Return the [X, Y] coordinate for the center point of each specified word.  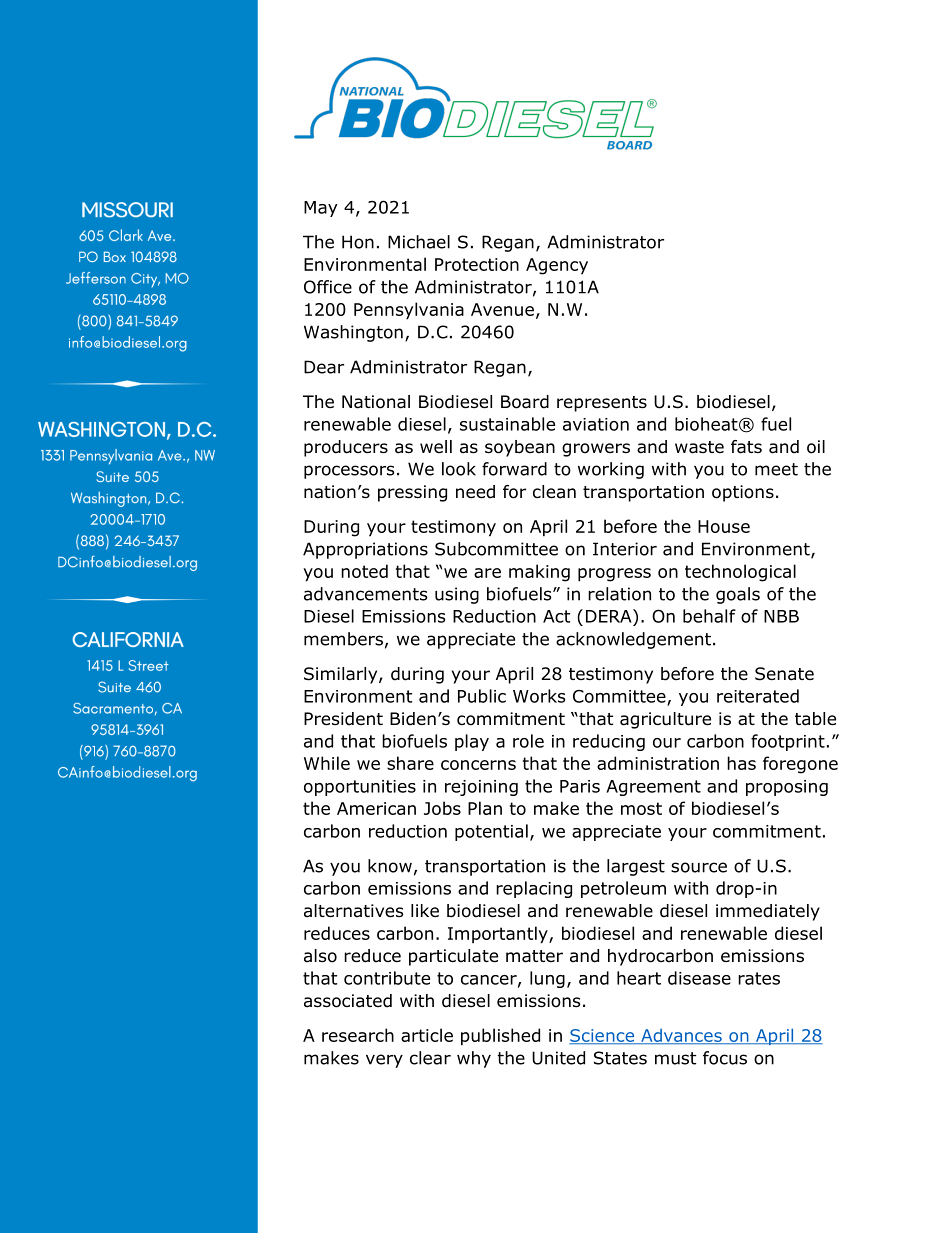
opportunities [360, 788]
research [358, 1035]
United [558, 1058]
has [741, 763]
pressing [412, 493]
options [743, 493]
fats [746, 447]
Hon [358, 242]
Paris [580, 786]
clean [554, 492]
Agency [557, 266]
